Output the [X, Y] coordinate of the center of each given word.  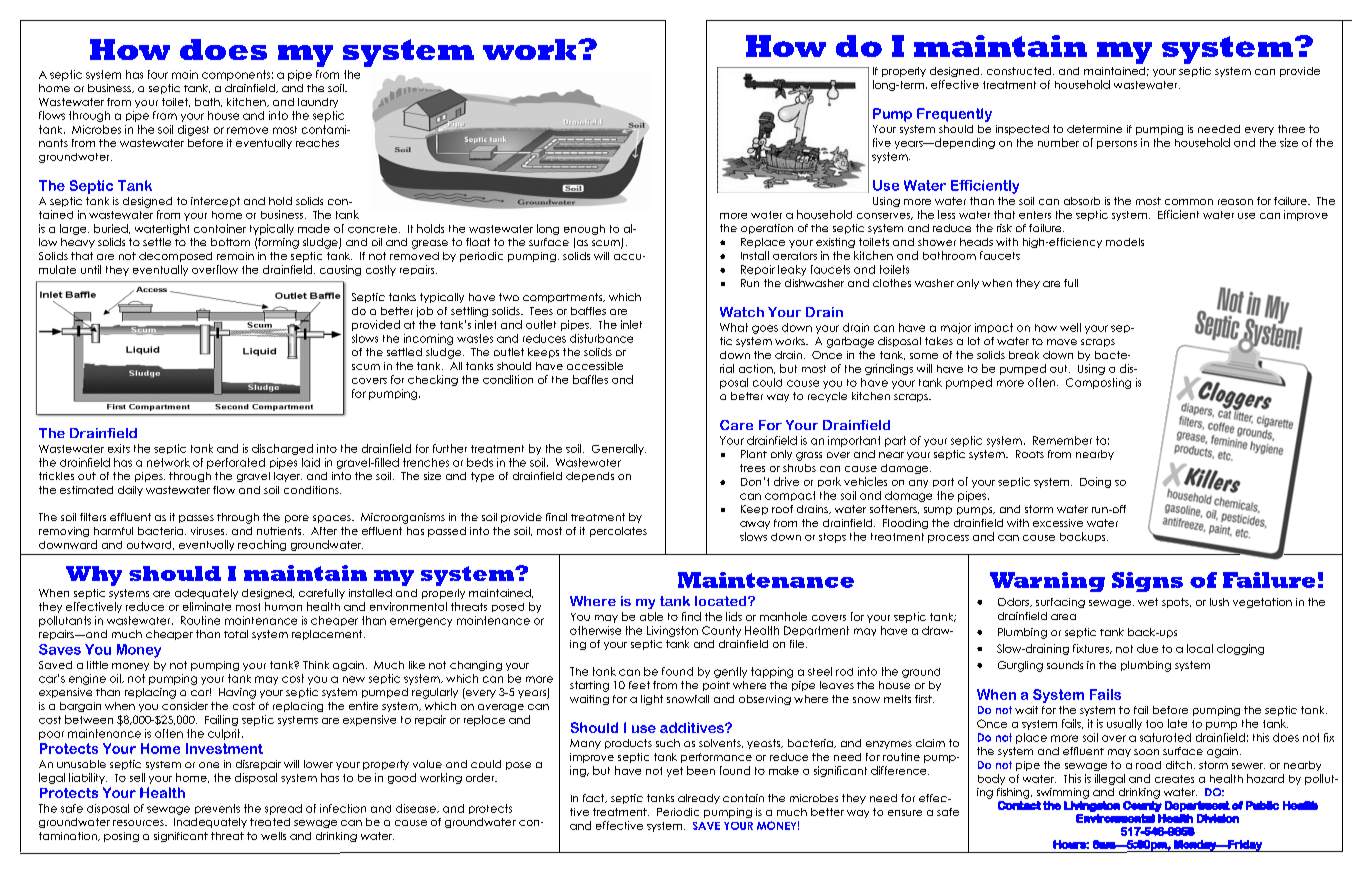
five [882, 142]
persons [1117, 145]
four [158, 74]
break [1024, 355]
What [734, 327]
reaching [262, 545]
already [699, 799]
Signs [1147, 582]
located [722, 601]
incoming [428, 339]
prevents [217, 809]
